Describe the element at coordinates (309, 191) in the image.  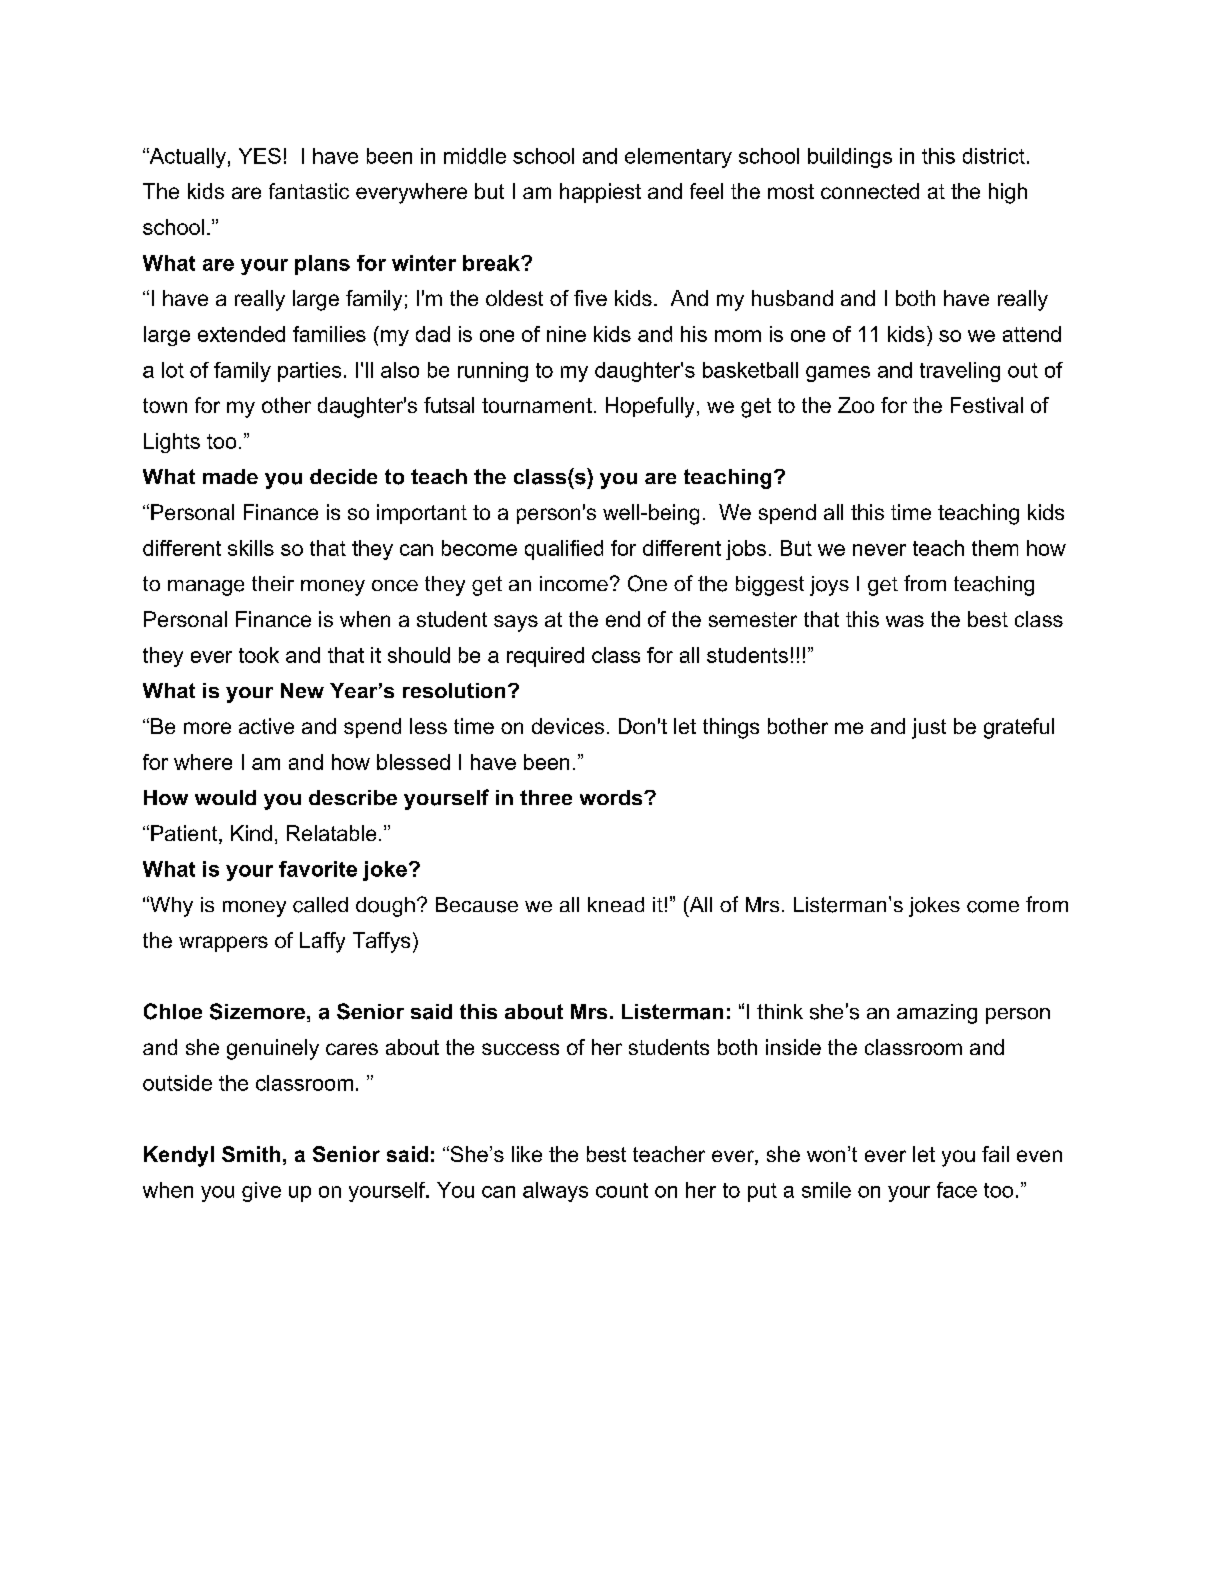
I see `fantastic` at that location.
